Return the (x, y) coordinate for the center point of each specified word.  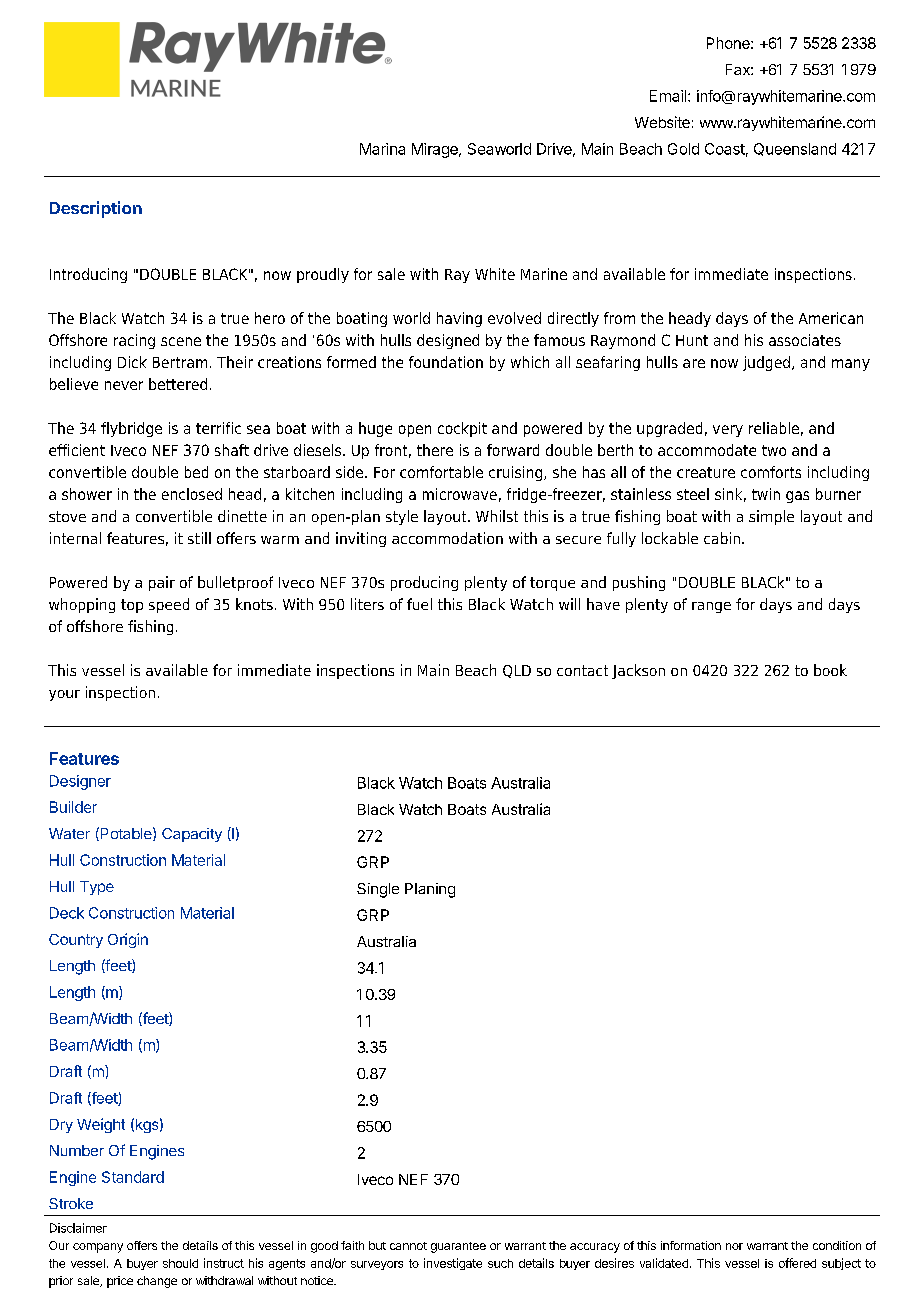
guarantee (458, 1247)
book (830, 670)
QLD (517, 671)
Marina (382, 149)
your (64, 695)
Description (96, 209)
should (180, 1263)
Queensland (795, 149)
